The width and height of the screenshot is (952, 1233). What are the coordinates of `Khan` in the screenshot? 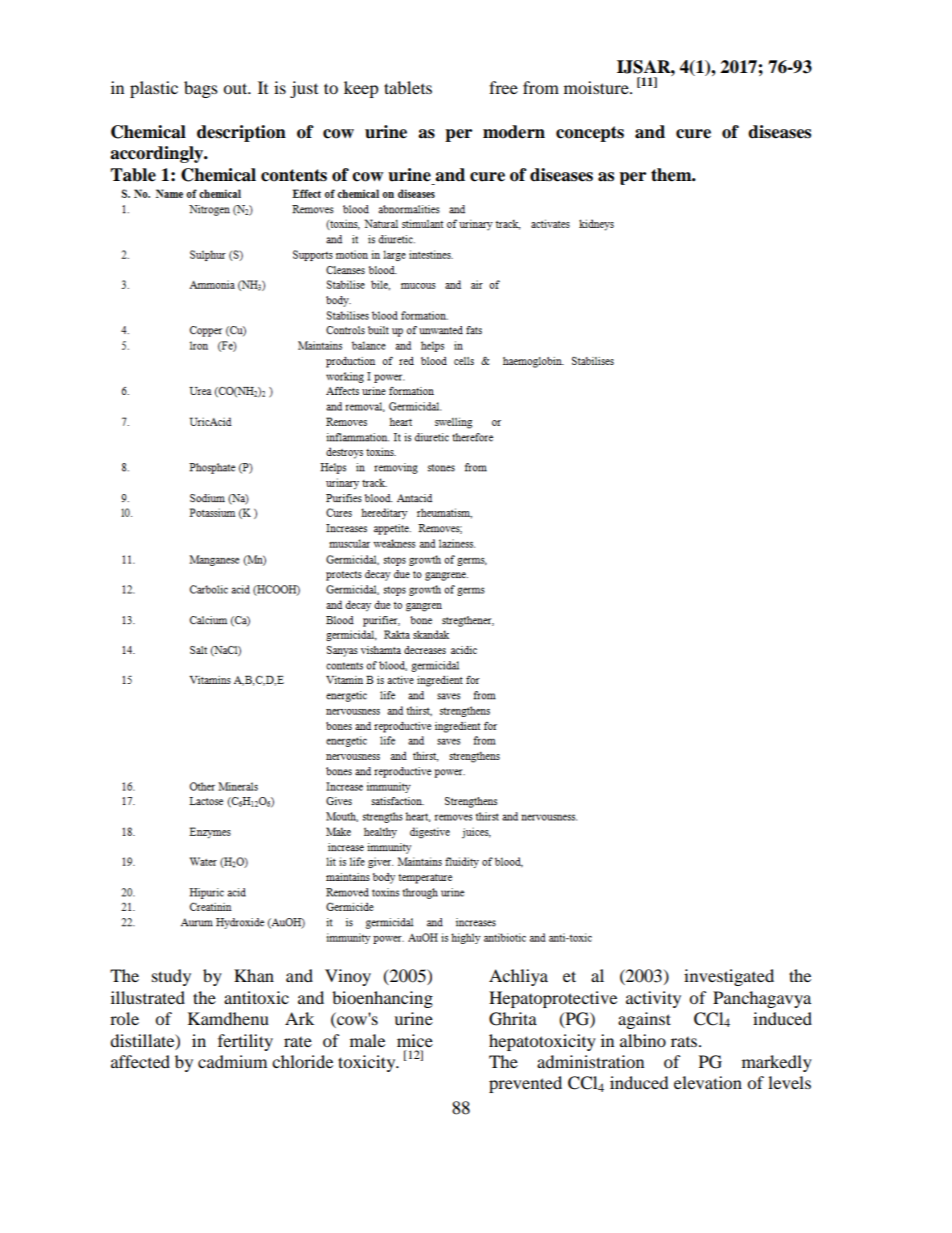 It's located at (254, 975).
